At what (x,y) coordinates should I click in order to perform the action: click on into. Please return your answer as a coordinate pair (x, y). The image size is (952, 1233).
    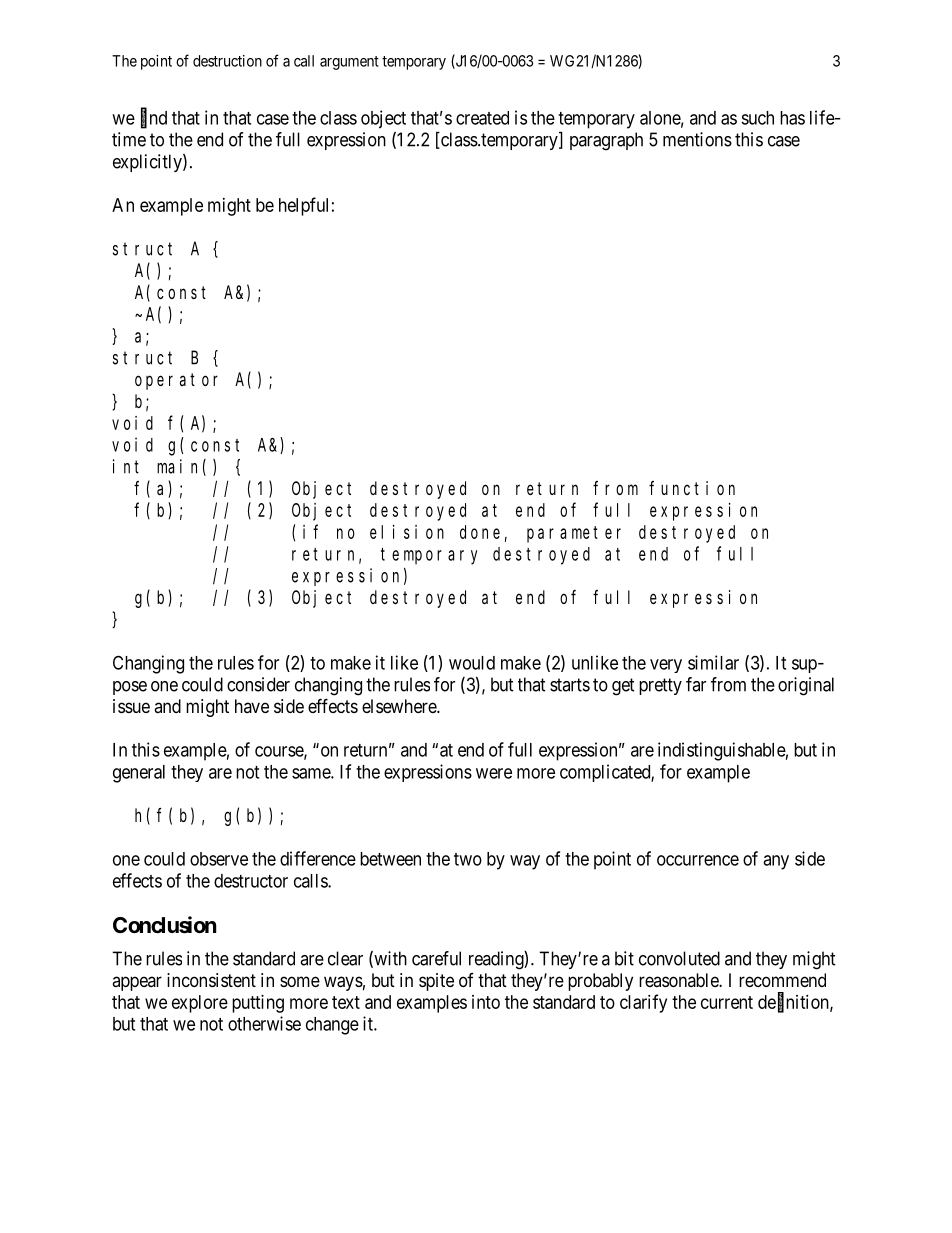
    Looking at the image, I should click on (486, 1002).
